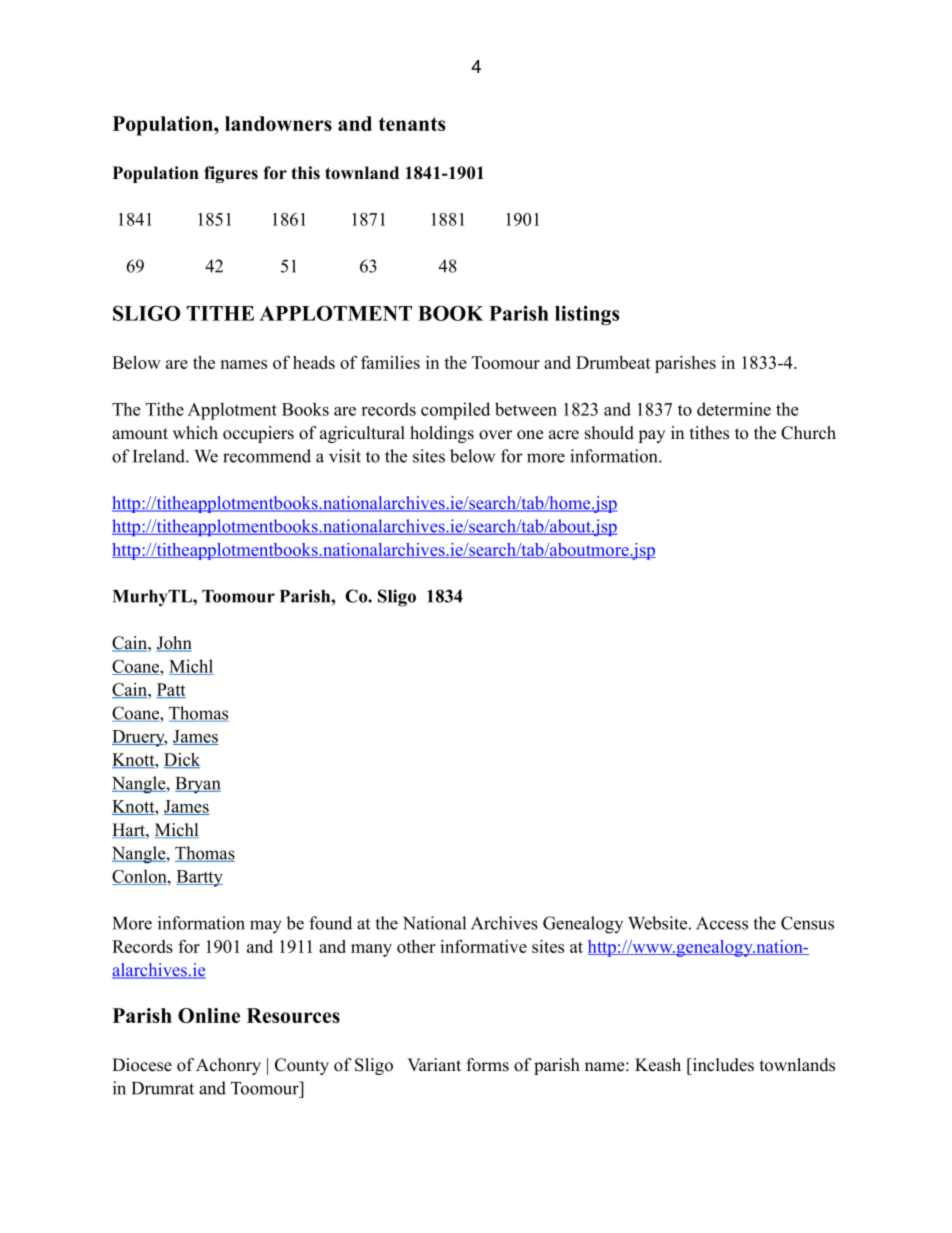 This document has width=952, height=1233. What do you see at coordinates (412, 124) in the document?
I see `tenants` at bounding box center [412, 124].
